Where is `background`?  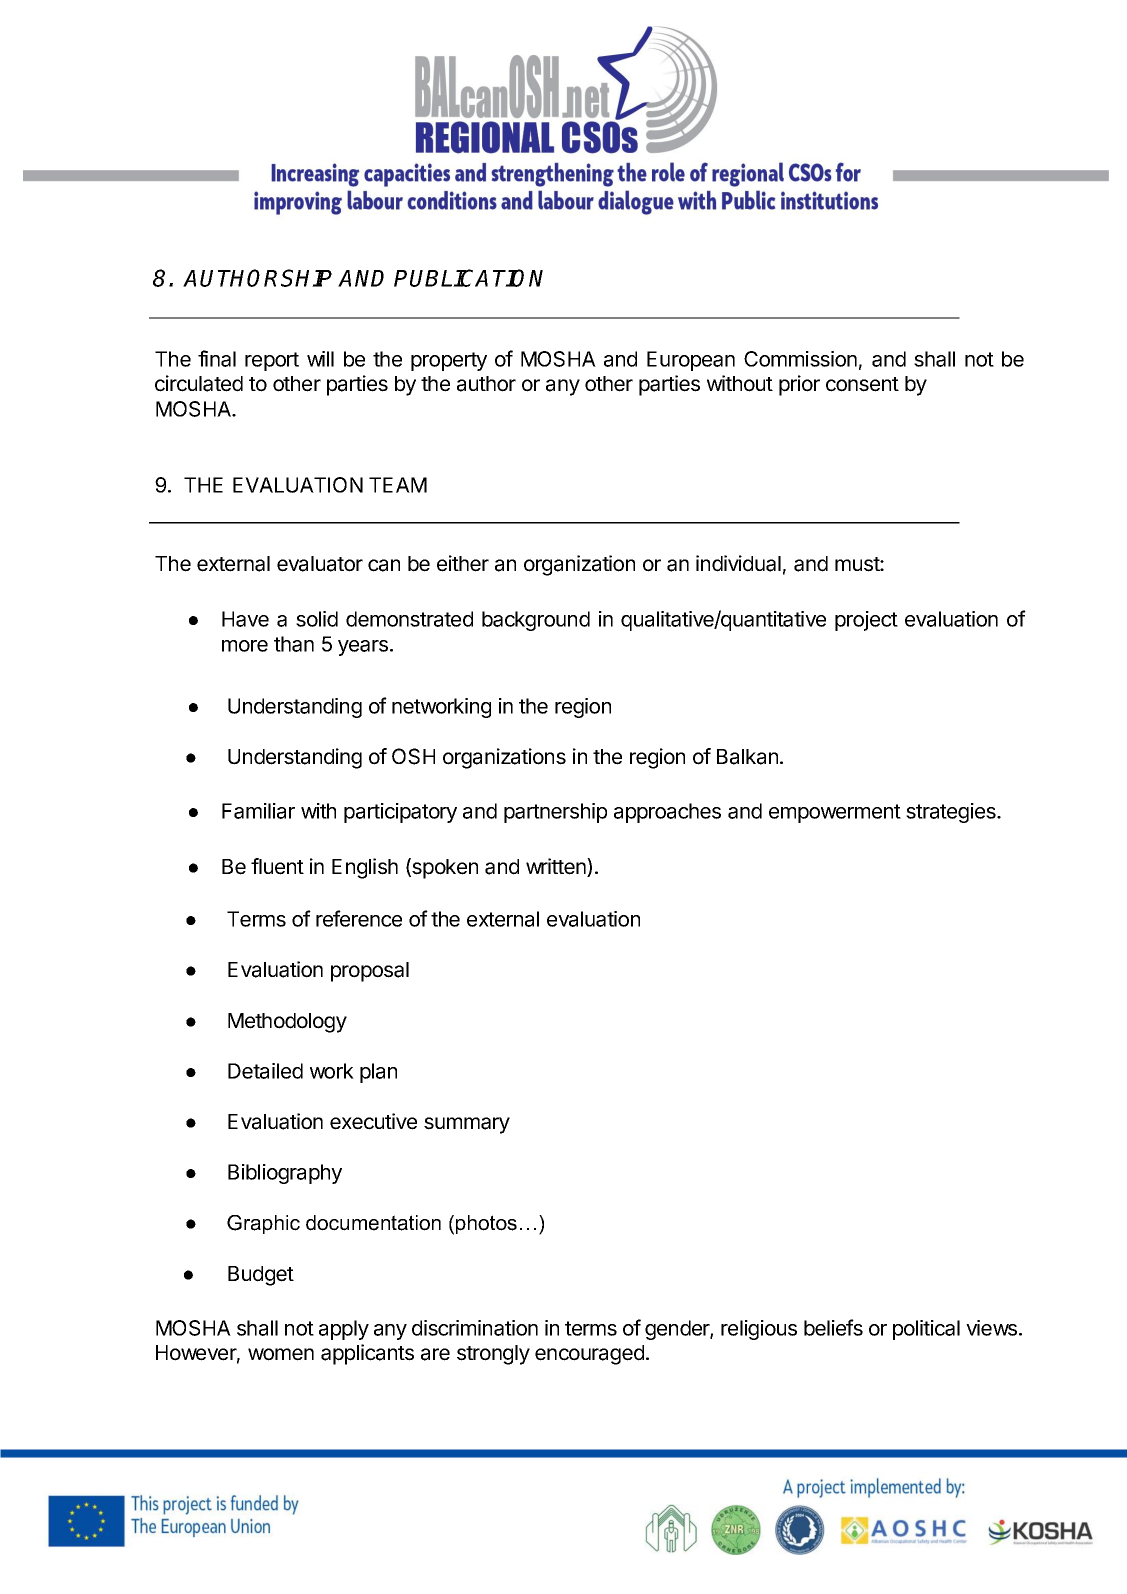
background is located at coordinates (536, 621).
